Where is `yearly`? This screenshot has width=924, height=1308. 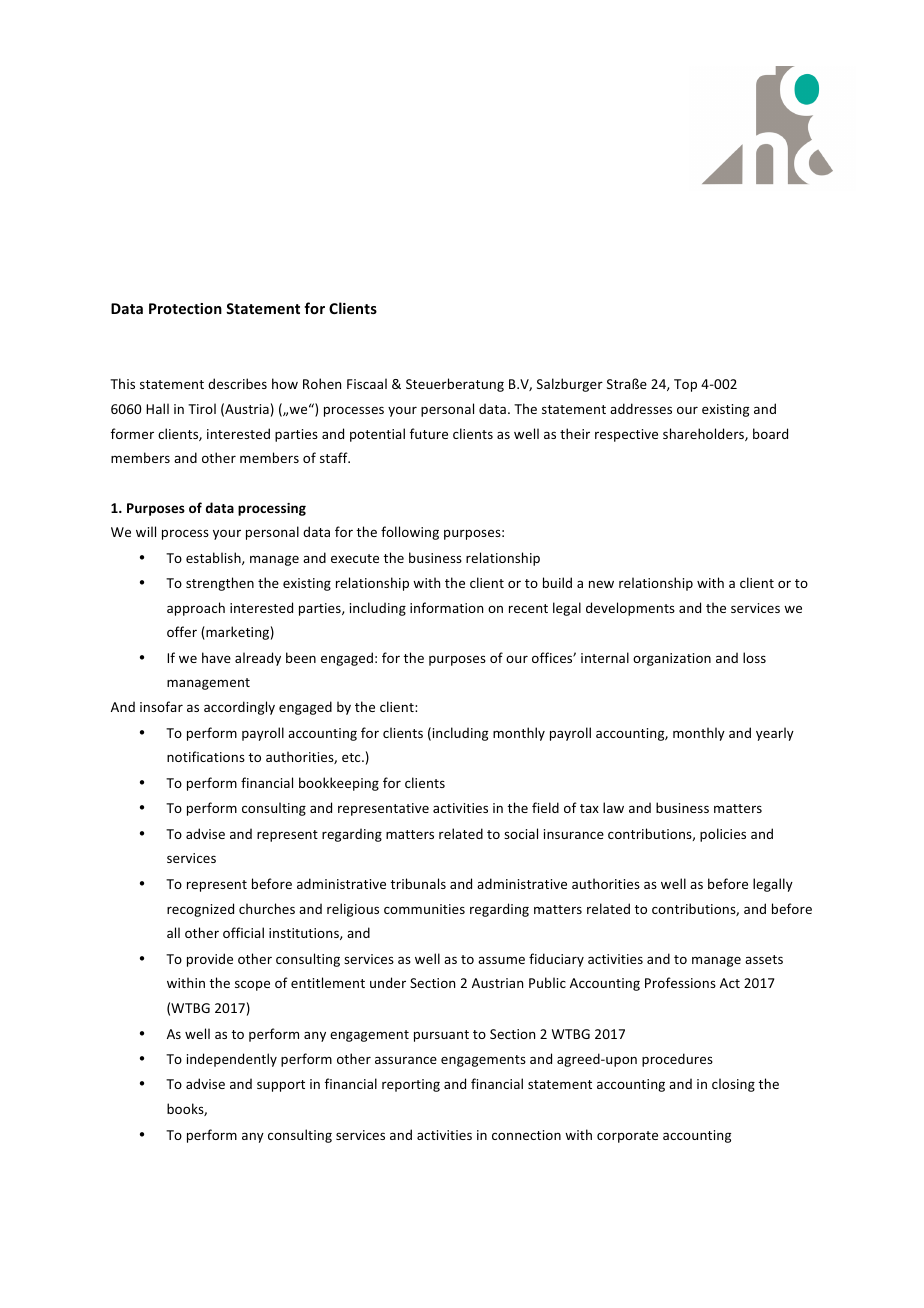
yearly is located at coordinates (775, 734).
